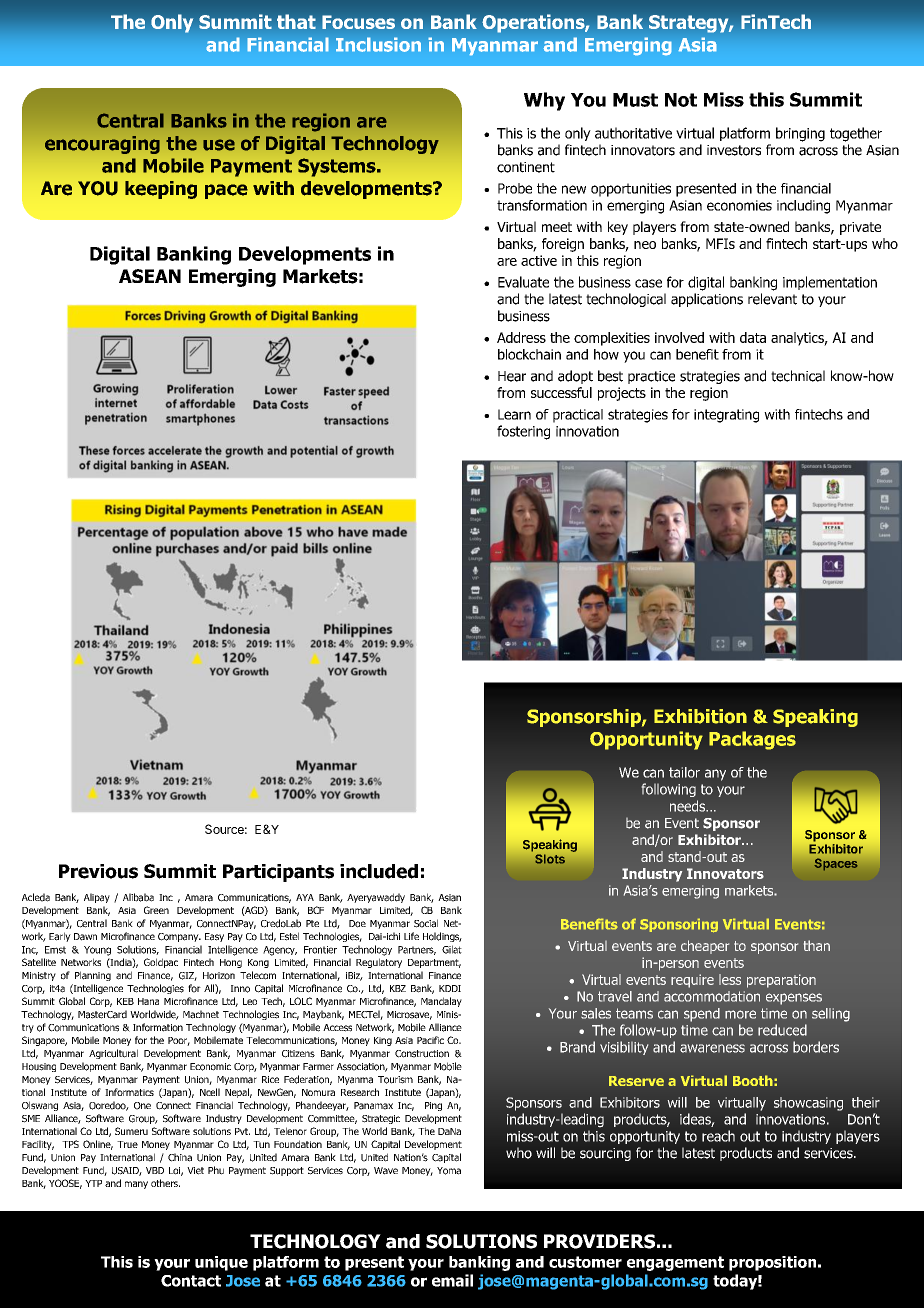  Describe the element at coordinates (753, 337) in the screenshot. I see `data` at that location.
